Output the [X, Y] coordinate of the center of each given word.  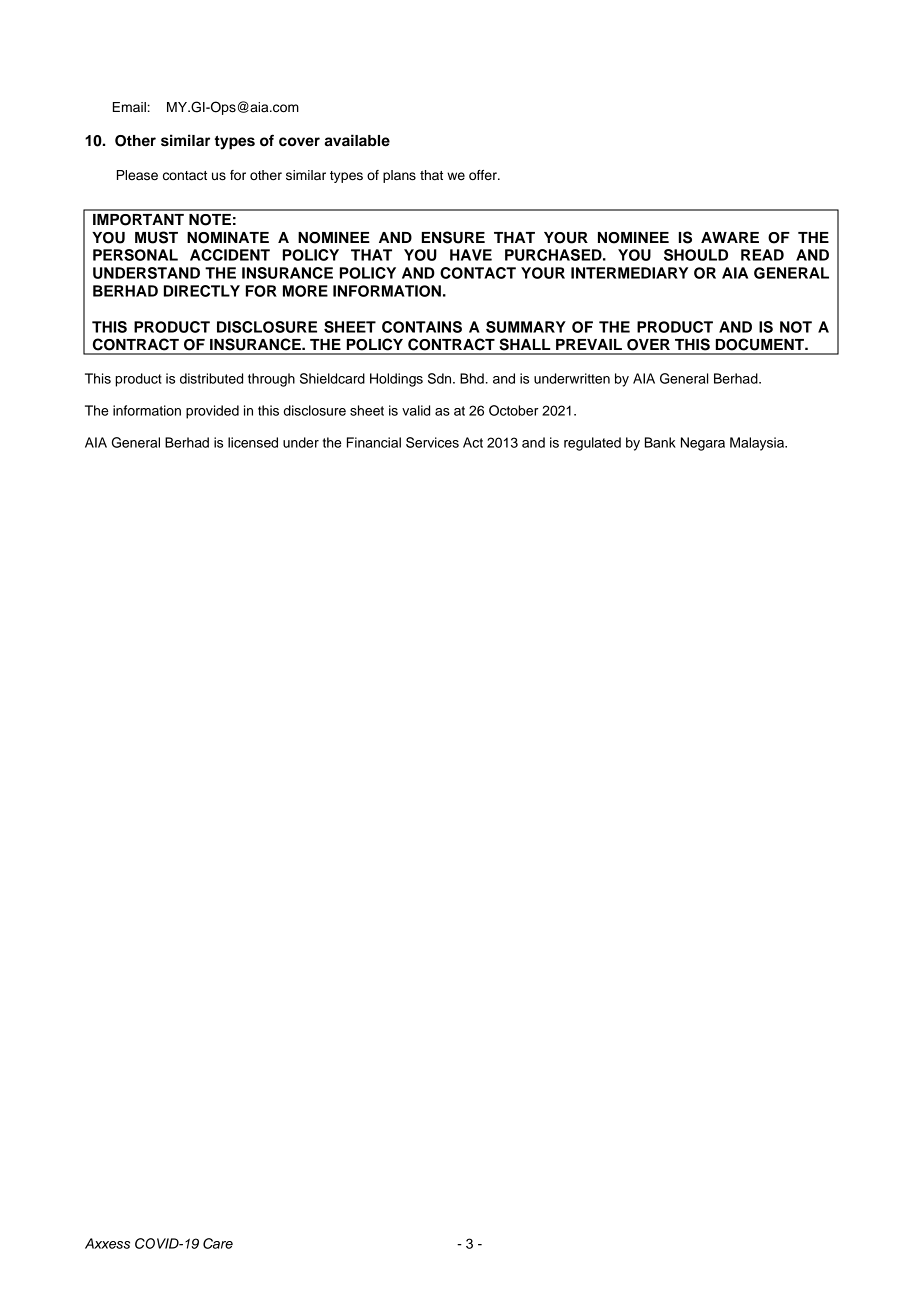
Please [137, 175]
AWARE [730, 237]
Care [218, 1243]
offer [484, 175]
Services [432, 442]
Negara [703, 444]
